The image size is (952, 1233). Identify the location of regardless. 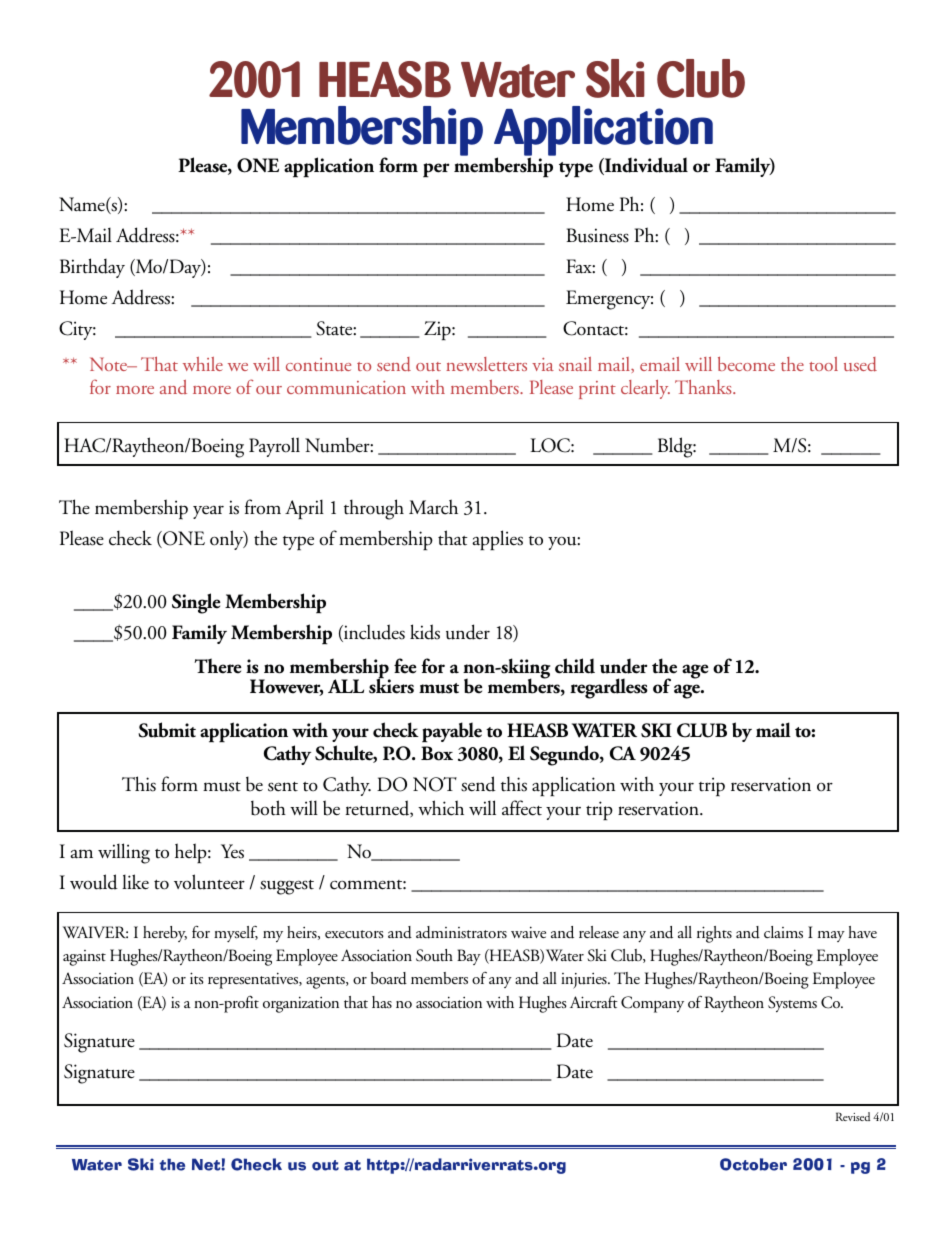
(609, 688).
